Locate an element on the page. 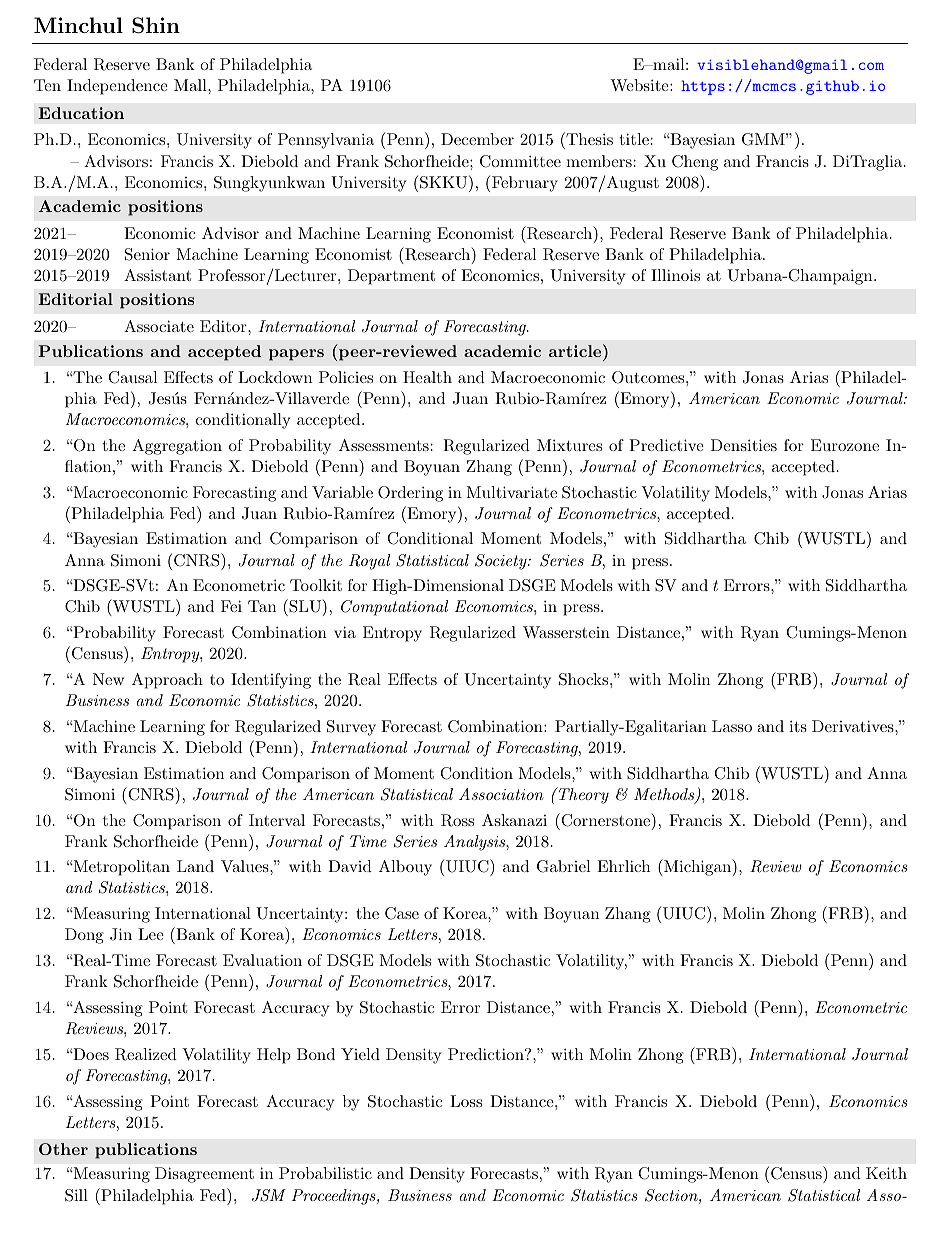 The height and width of the page is (1233, 952). Computational is located at coordinates (394, 608).
